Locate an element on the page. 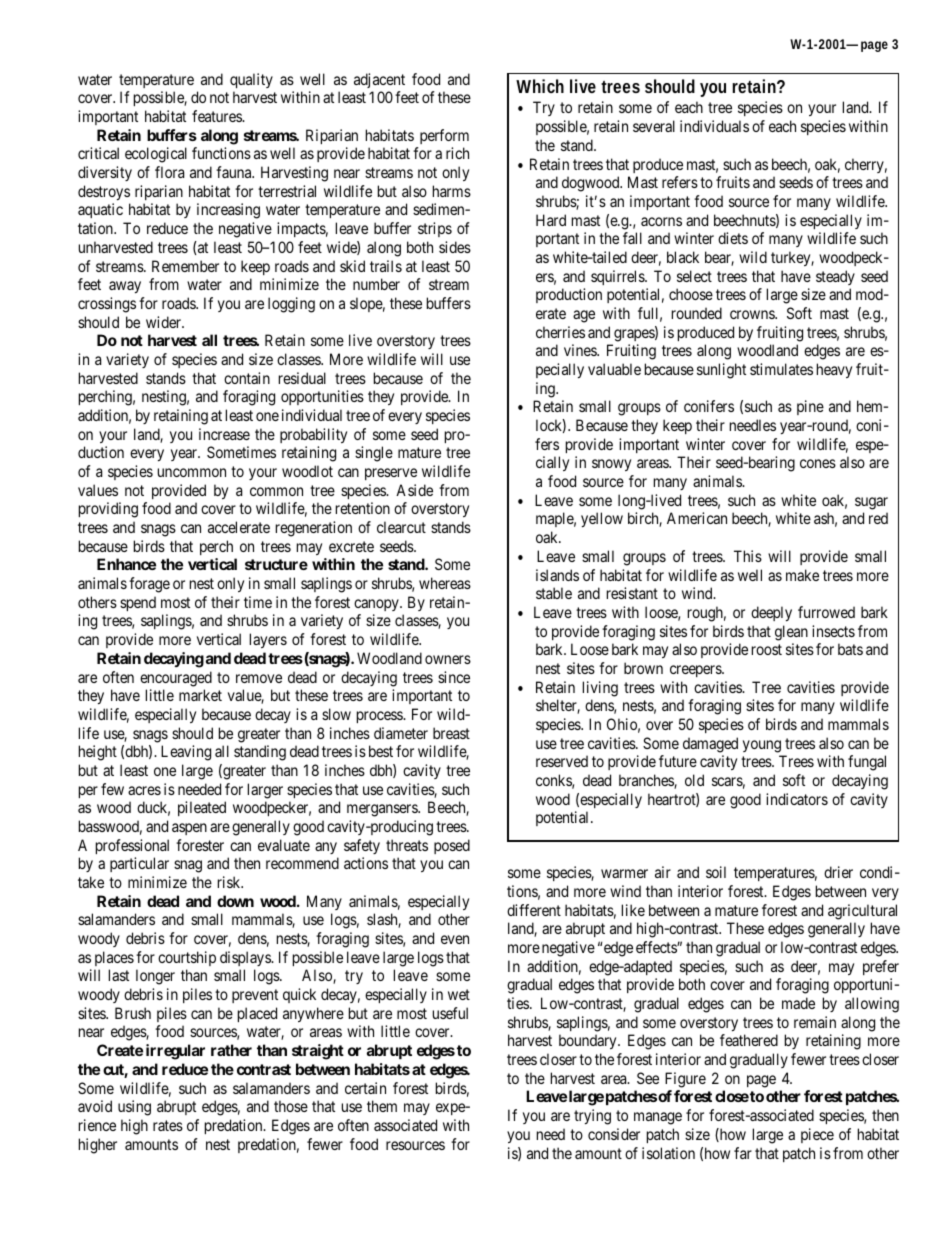 The width and height of the image is (952, 1233). rates is located at coordinates (168, 1125).
